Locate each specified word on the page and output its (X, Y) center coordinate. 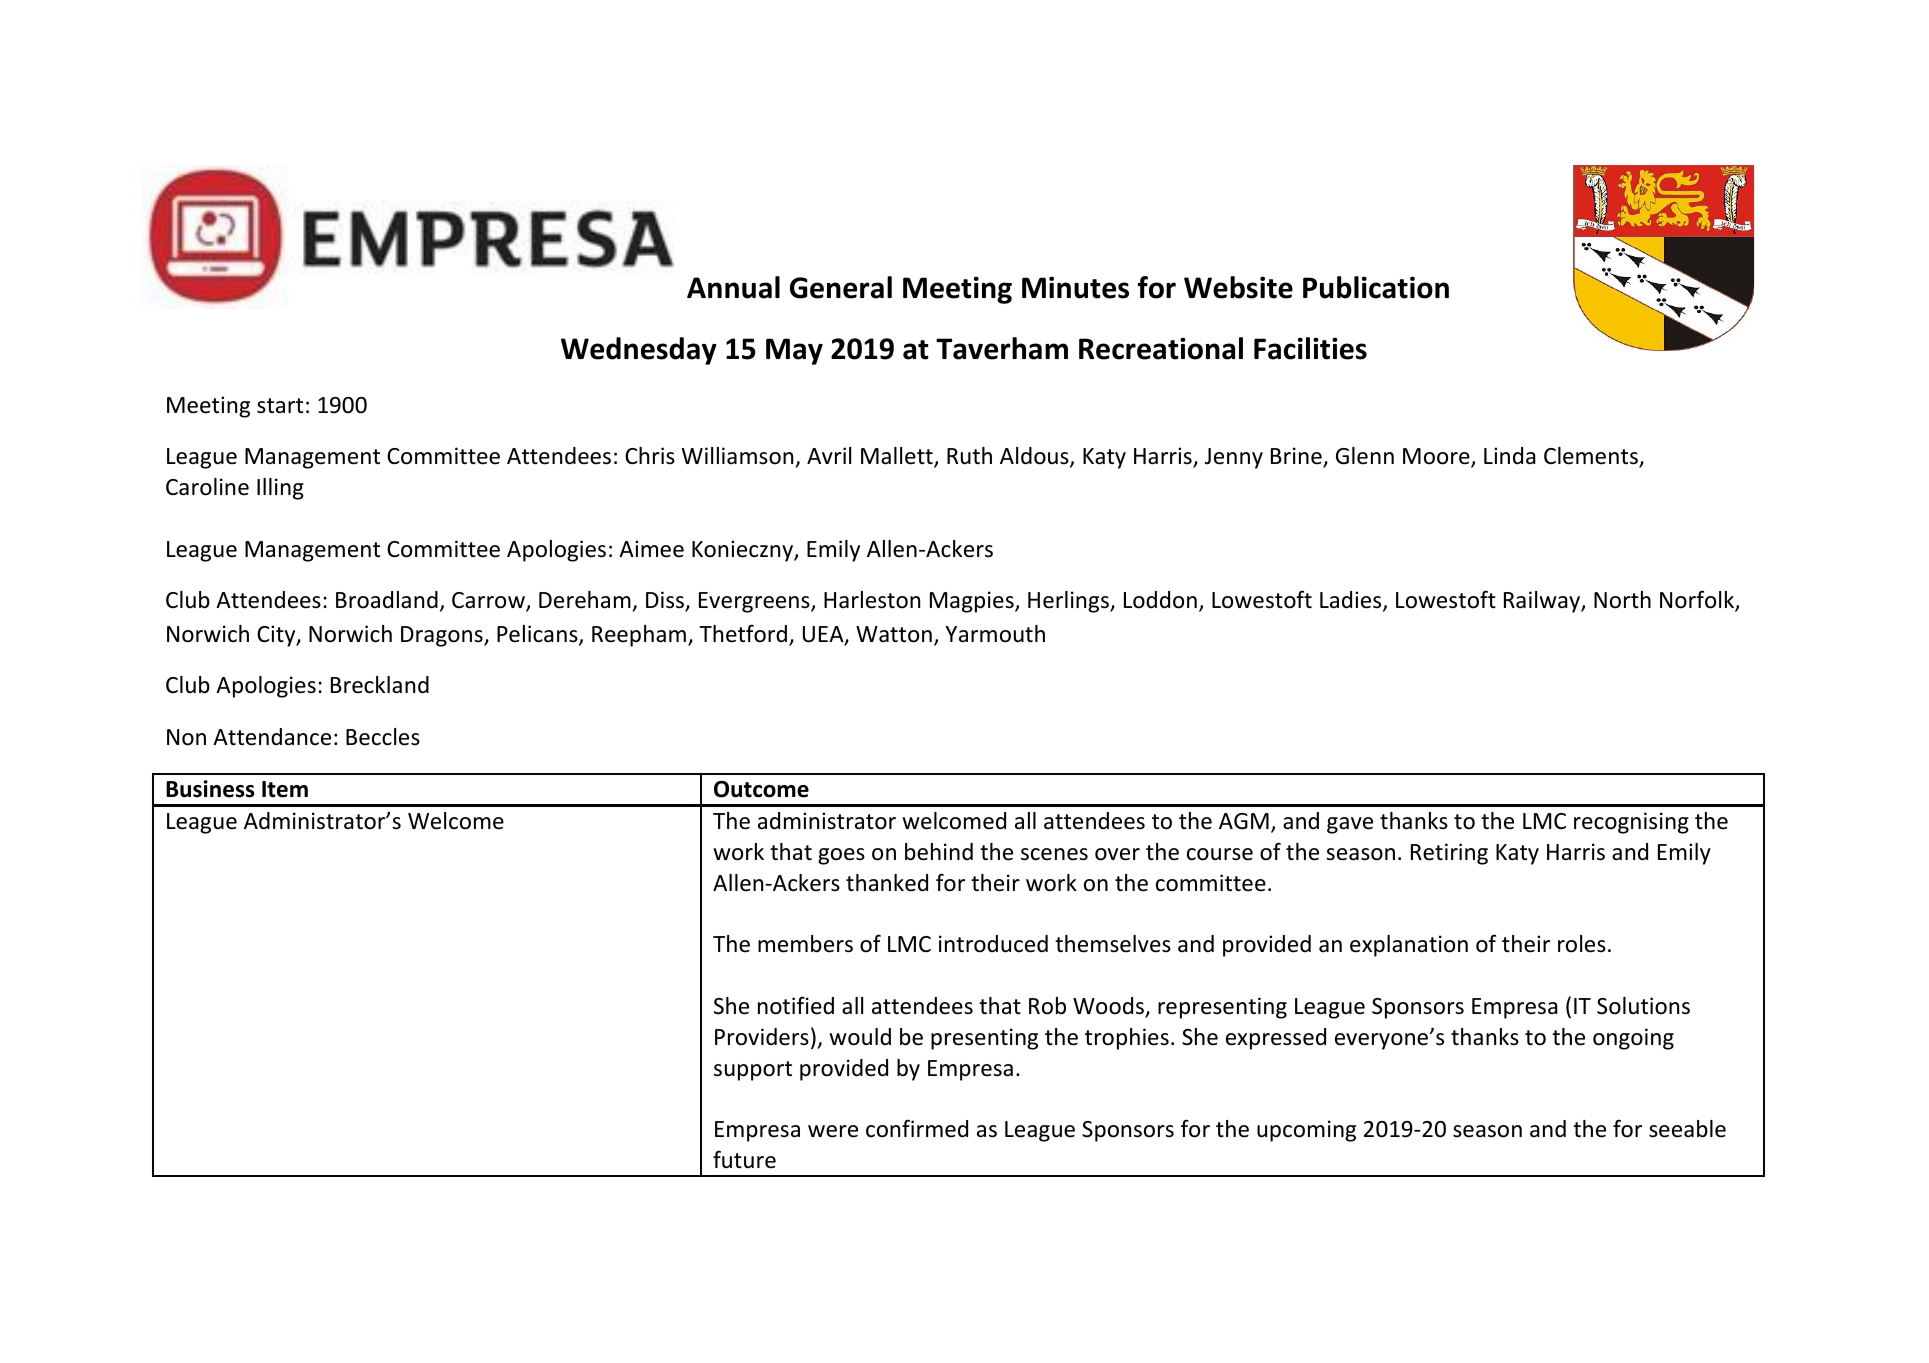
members (805, 944)
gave (1350, 825)
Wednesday (639, 351)
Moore (1437, 457)
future (744, 1159)
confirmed (917, 1128)
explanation (1409, 946)
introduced (993, 944)
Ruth (969, 456)
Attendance (272, 737)
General (841, 287)
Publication (1376, 287)
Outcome (761, 789)
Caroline (207, 487)
